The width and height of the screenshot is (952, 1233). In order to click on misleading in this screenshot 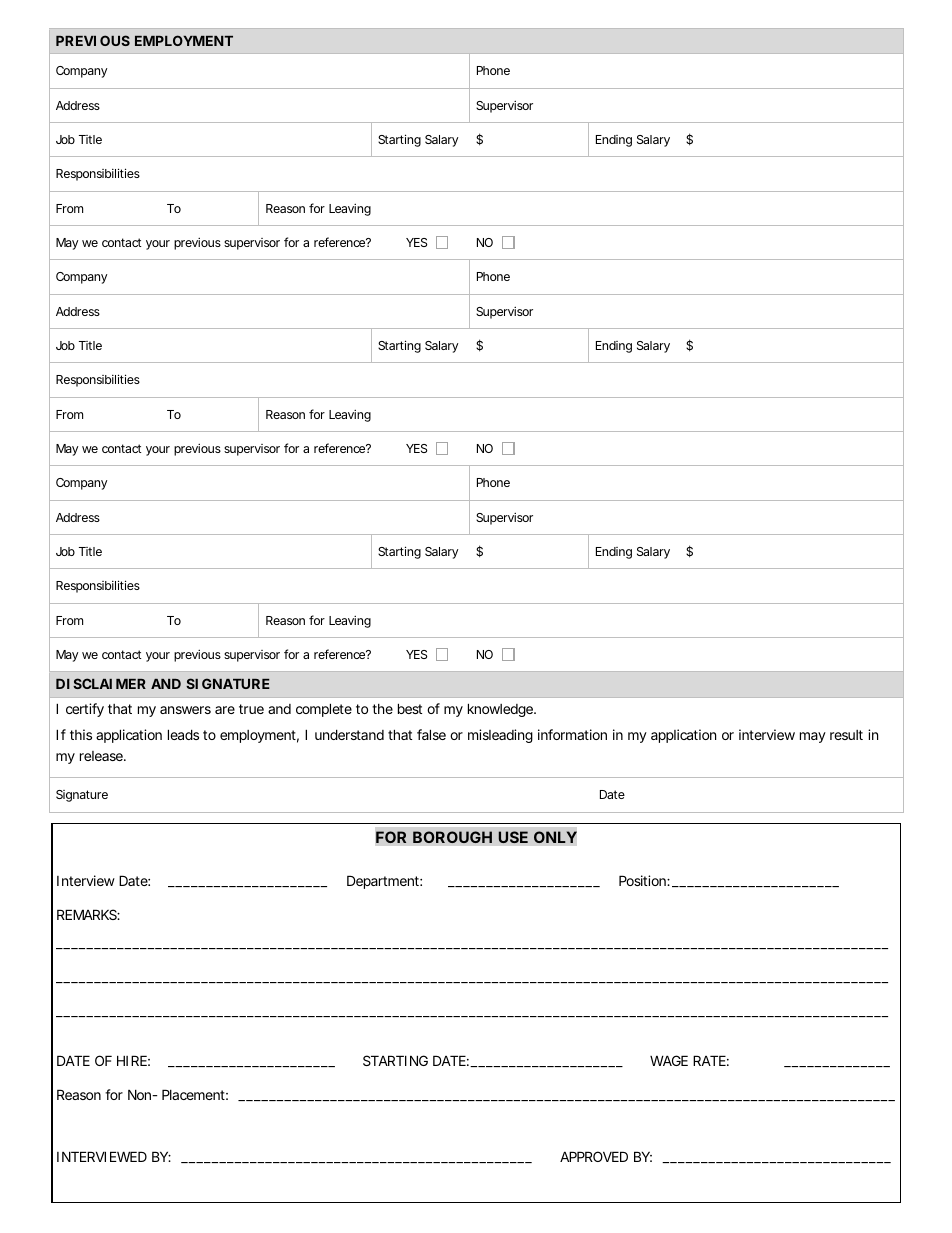, I will do `click(500, 736)`.
